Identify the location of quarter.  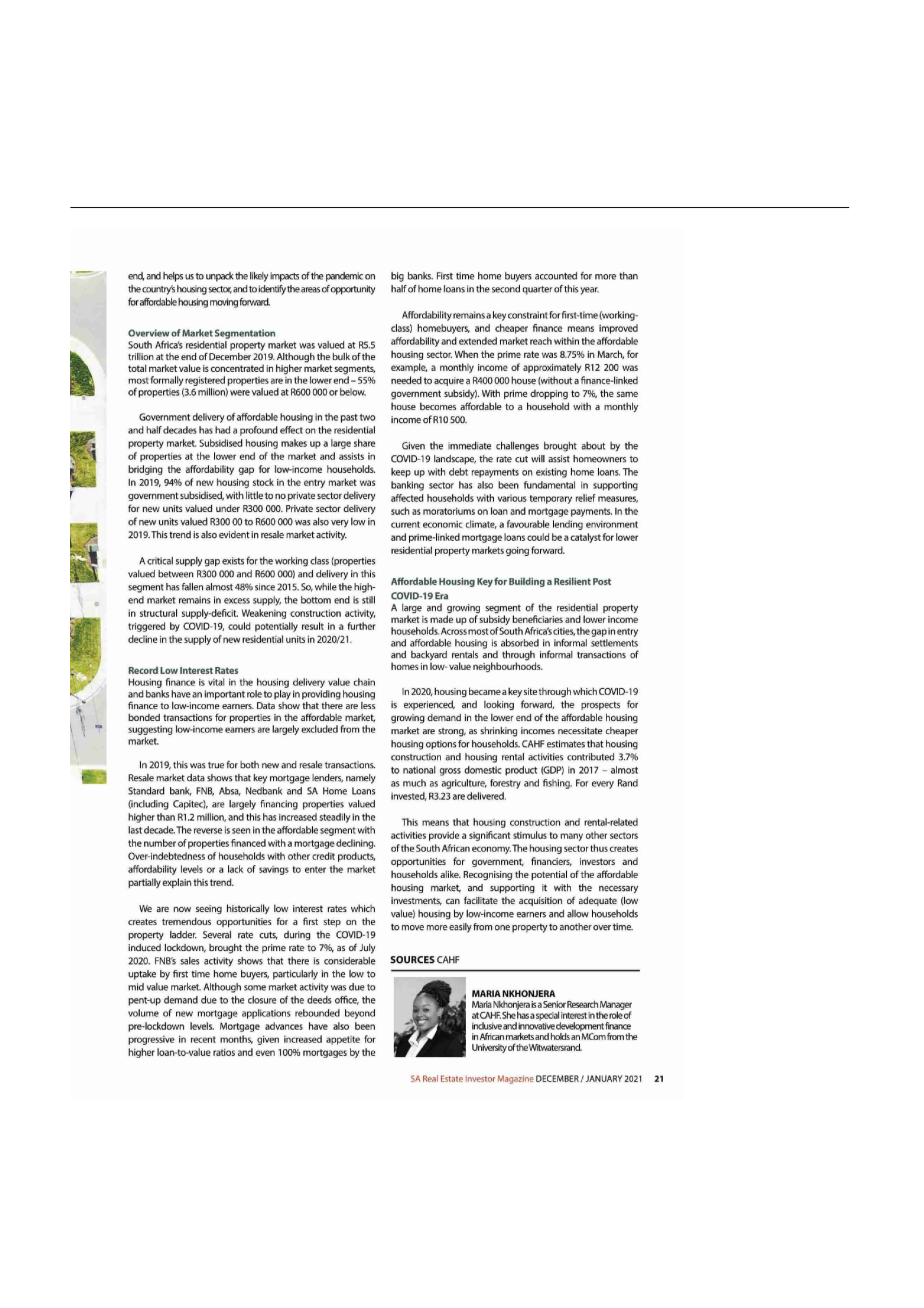
(537, 290).
